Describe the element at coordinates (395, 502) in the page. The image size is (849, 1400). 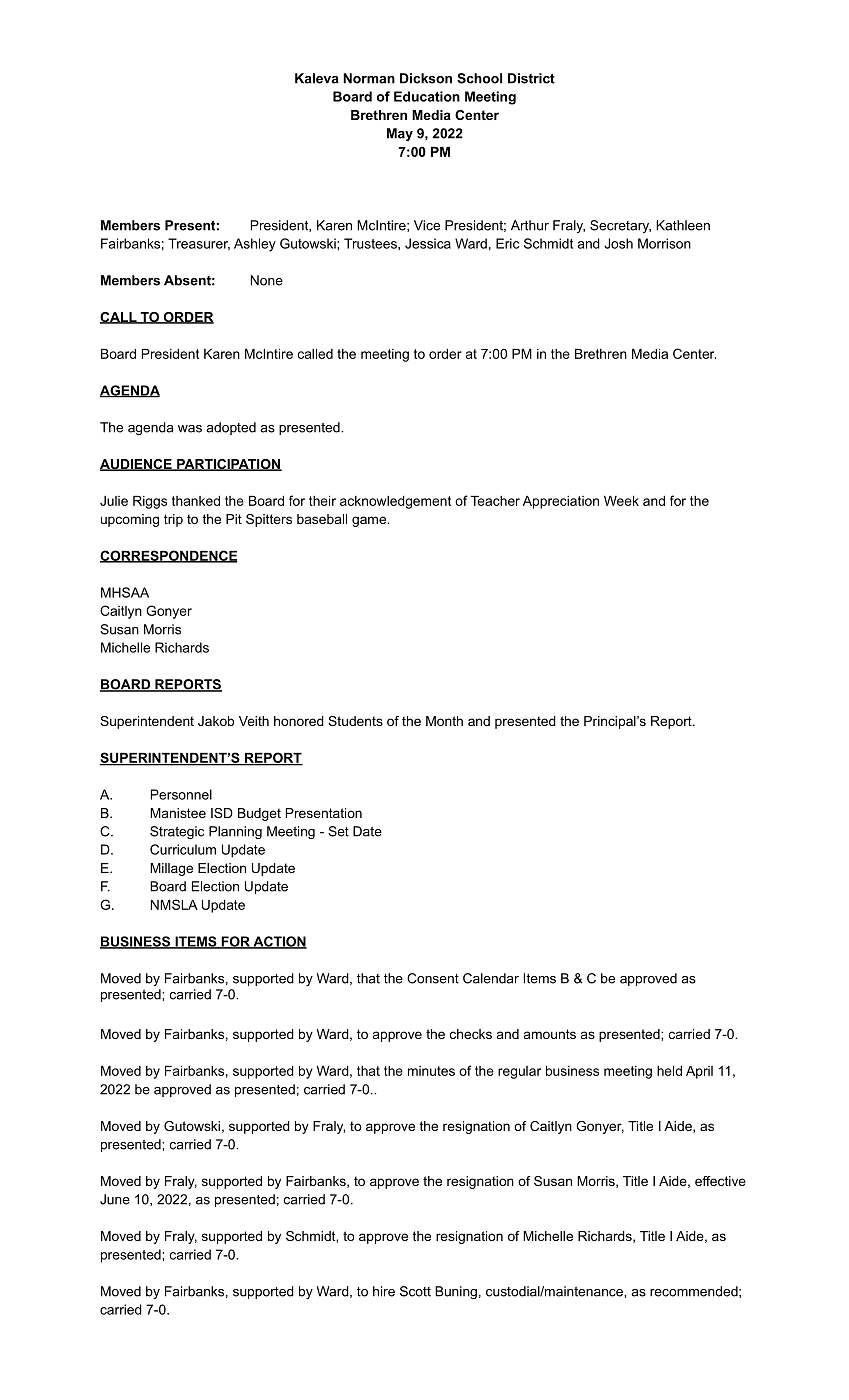
I see `acknowledgement` at that location.
